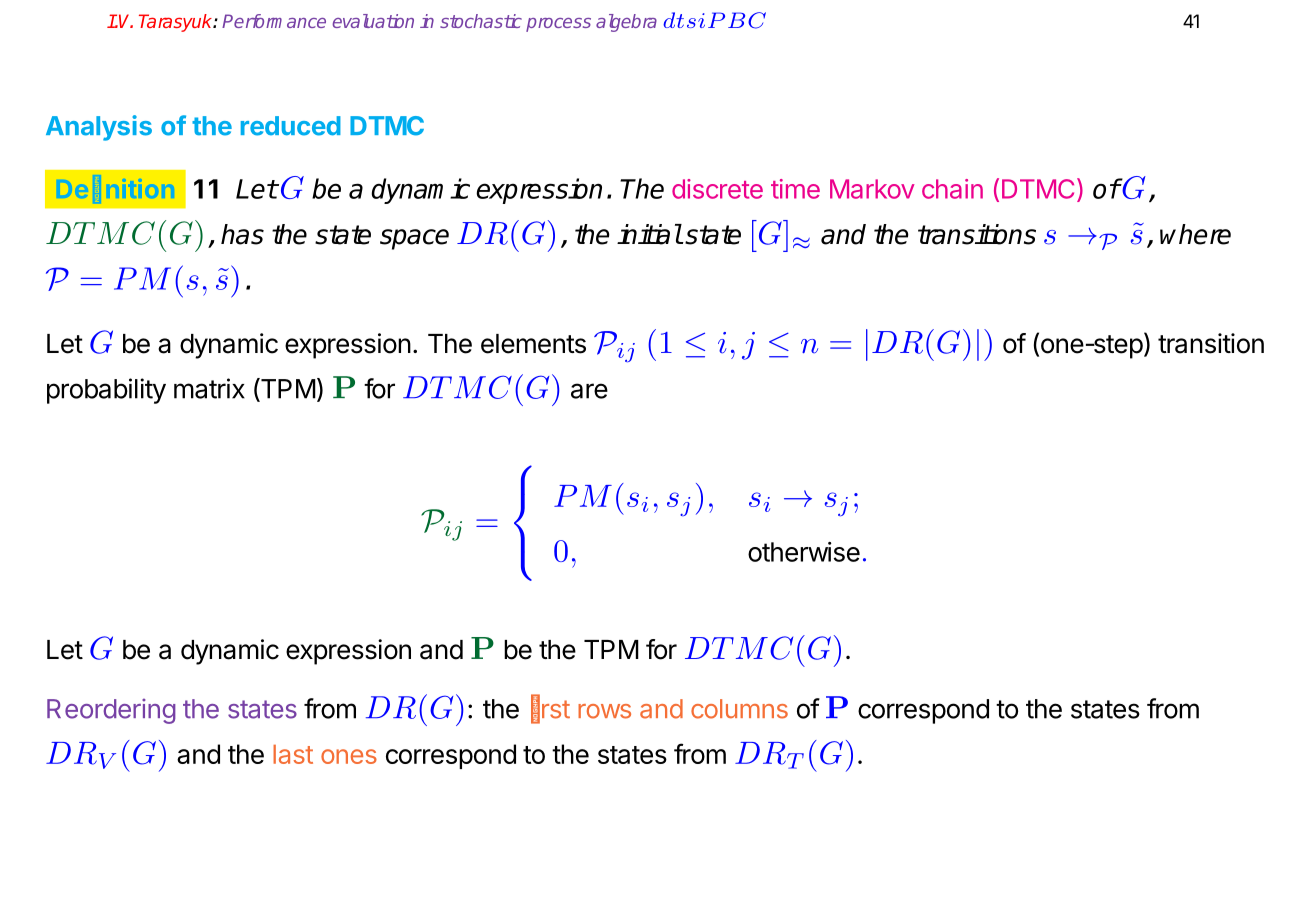 The height and width of the screenshot is (924, 1308). I want to click on rows, so click(604, 711).
